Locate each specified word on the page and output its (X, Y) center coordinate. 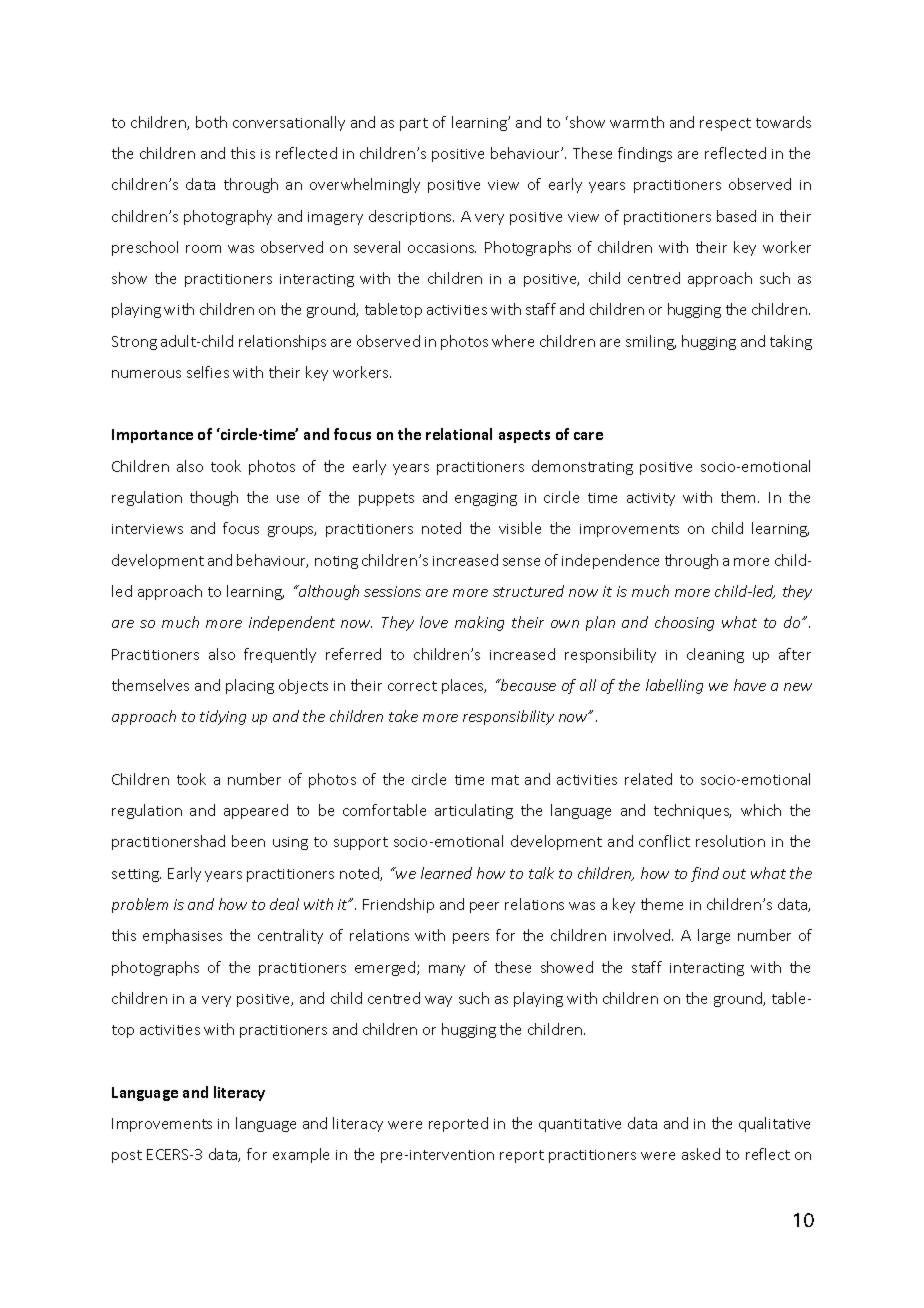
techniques (692, 811)
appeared (256, 811)
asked (701, 1154)
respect (725, 124)
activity (651, 499)
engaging (486, 499)
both (211, 122)
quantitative (580, 1125)
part (414, 124)
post (127, 1156)
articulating (474, 811)
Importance (152, 436)
